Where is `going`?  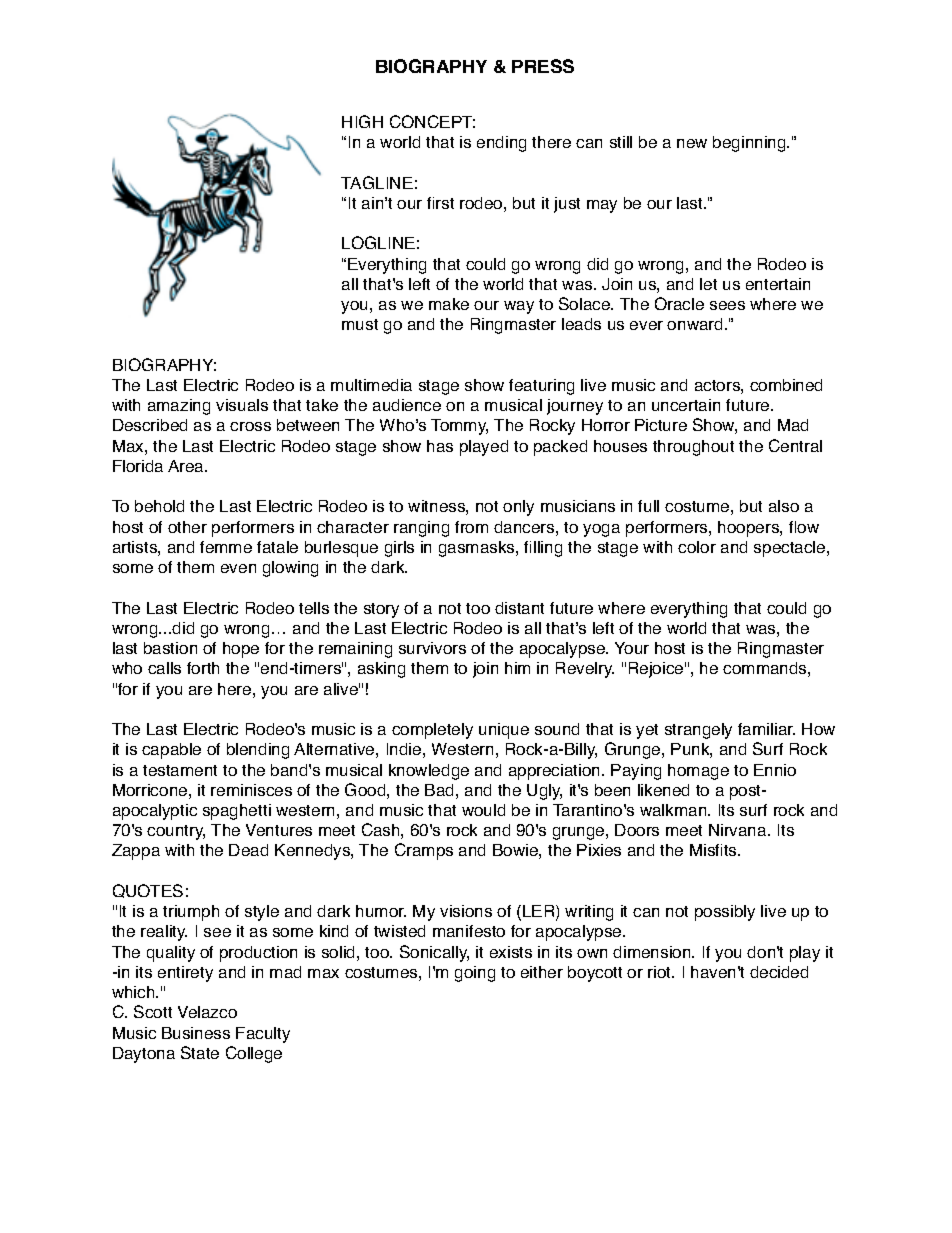 going is located at coordinates (475, 974).
